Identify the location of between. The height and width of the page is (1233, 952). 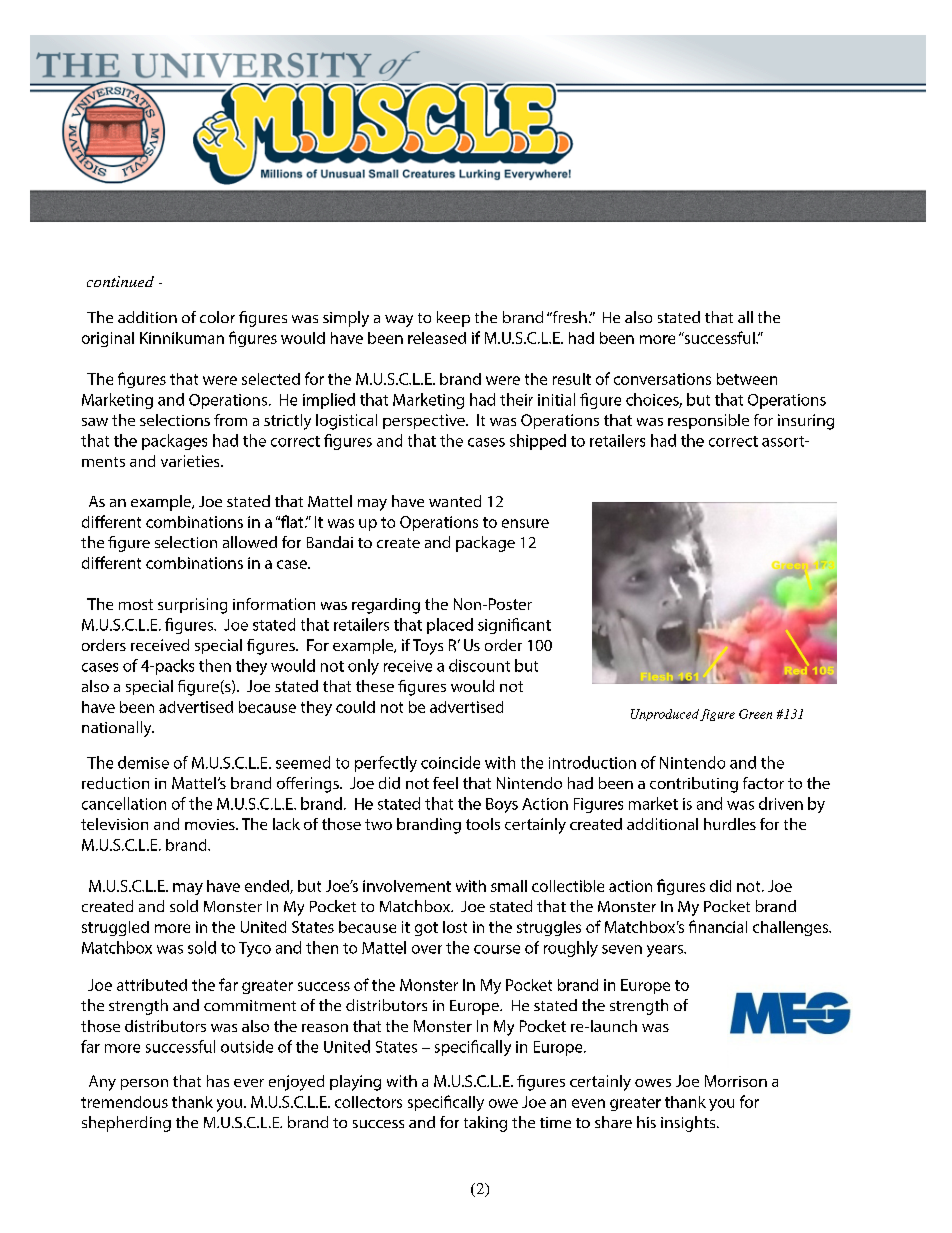
(747, 379).
